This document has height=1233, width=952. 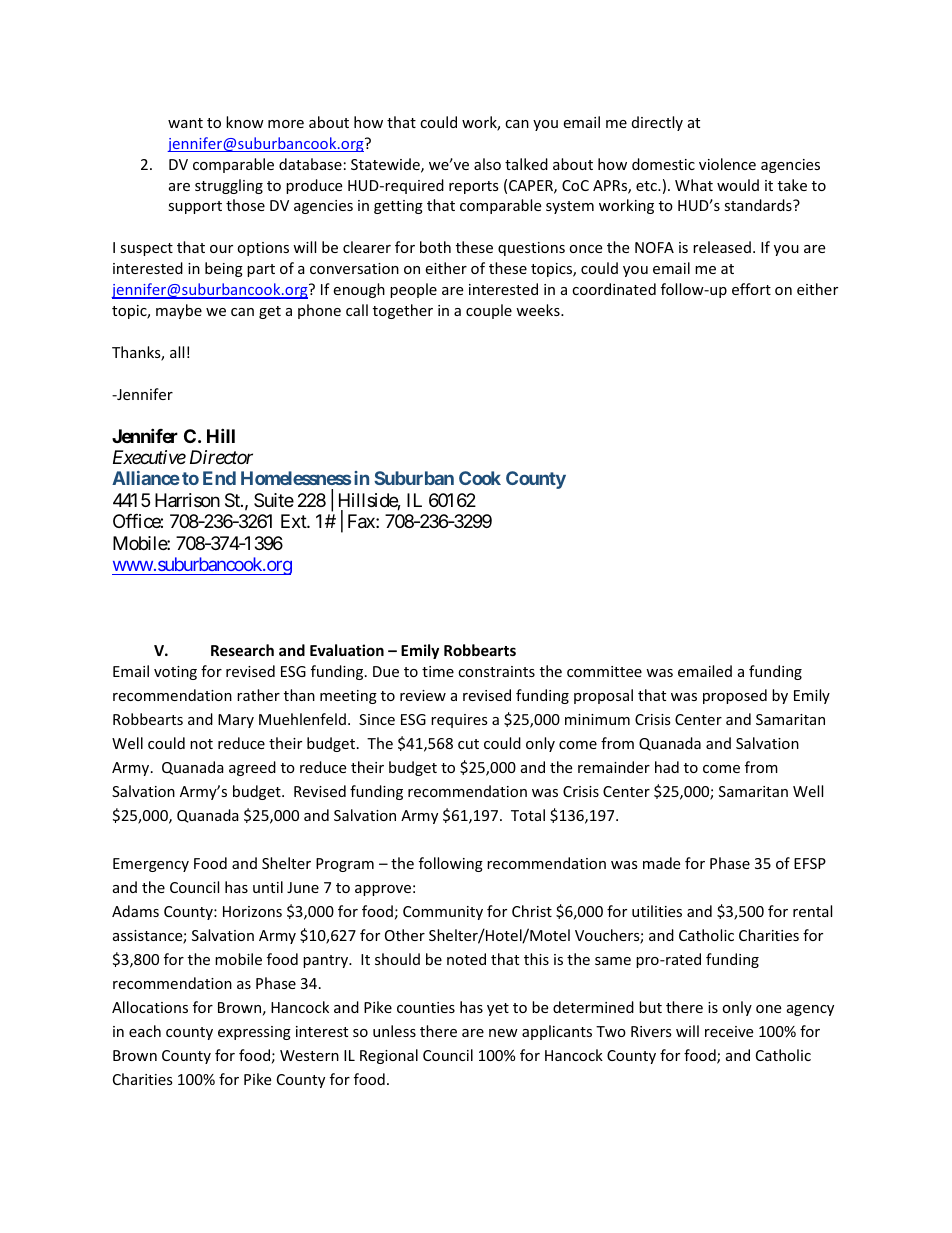 I want to click on proposed, so click(x=735, y=696).
